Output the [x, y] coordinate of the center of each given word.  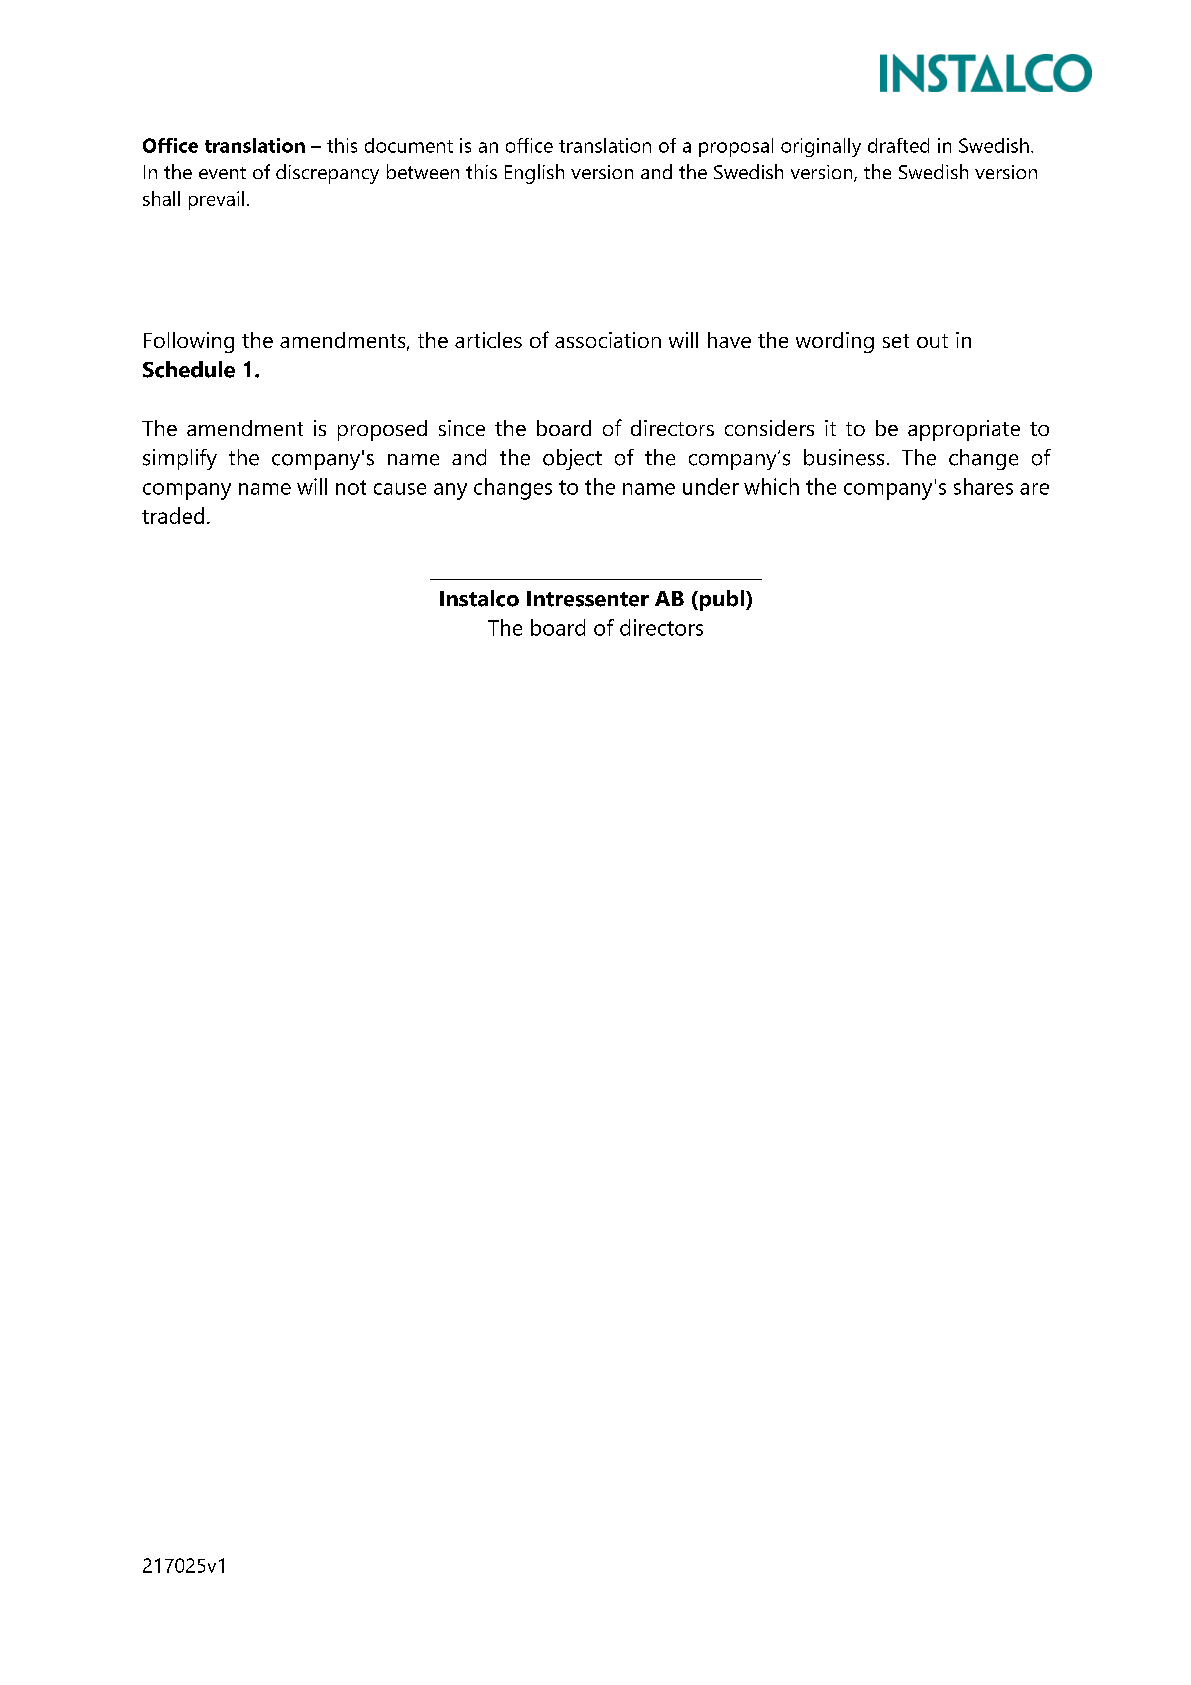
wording [835, 342]
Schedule [189, 369]
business [844, 457]
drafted [898, 145]
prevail [216, 200]
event [222, 173]
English [534, 174]
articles [488, 340]
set [896, 341]
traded [173, 515]
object [572, 459]
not [351, 487]
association [608, 340]
